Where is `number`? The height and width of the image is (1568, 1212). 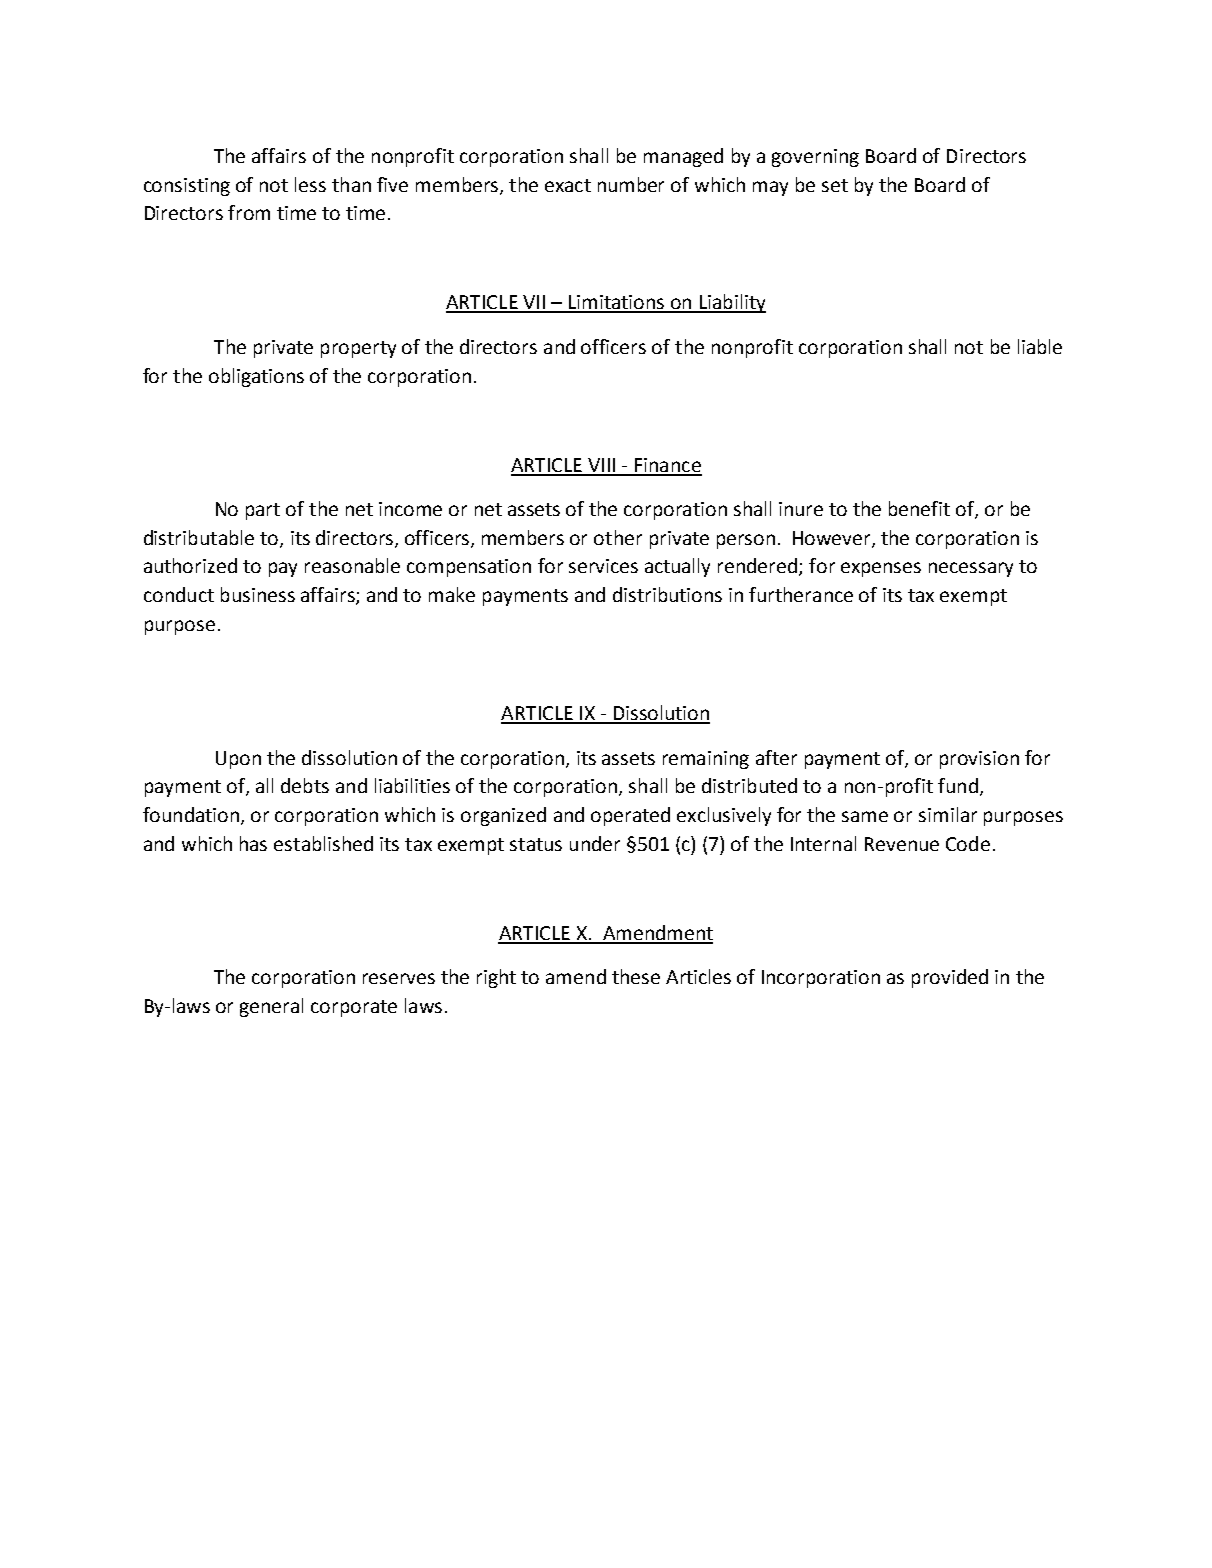 number is located at coordinates (631, 184).
